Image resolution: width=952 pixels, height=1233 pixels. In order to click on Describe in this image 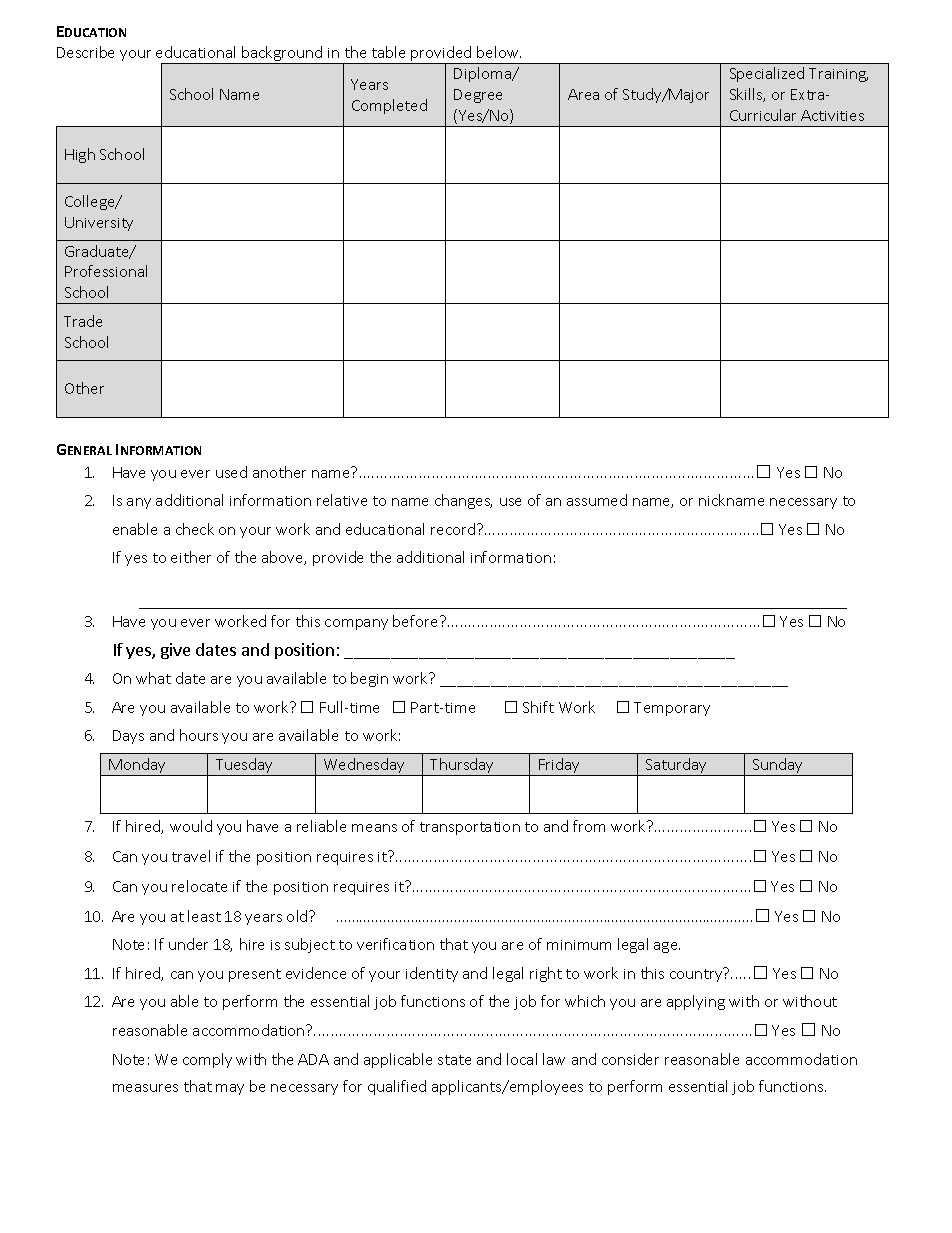, I will do `click(85, 52)`.
